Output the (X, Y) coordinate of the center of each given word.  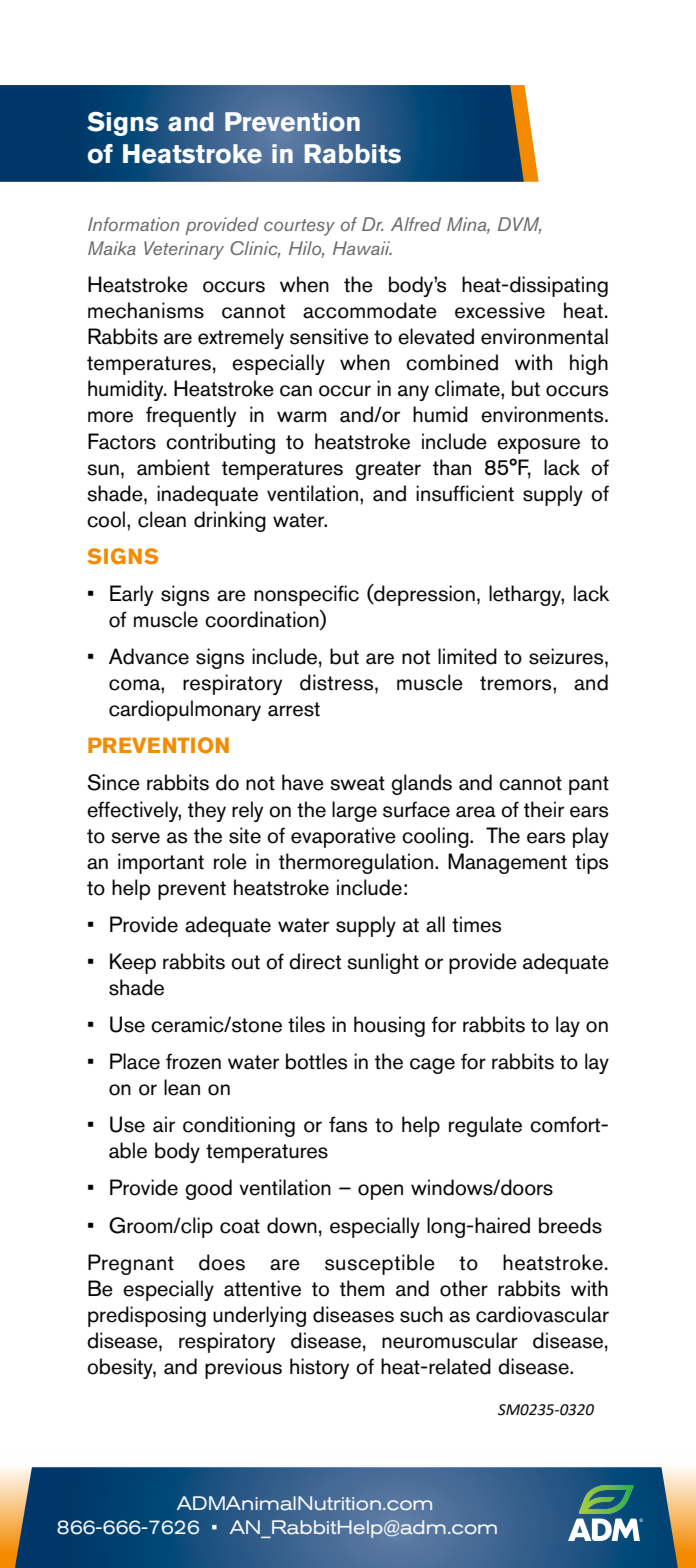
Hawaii (362, 248)
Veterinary (184, 250)
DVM (519, 225)
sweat (357, 783)
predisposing (147, 1316)
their (544, 809)
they (207, 811)
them (362, 1288)
